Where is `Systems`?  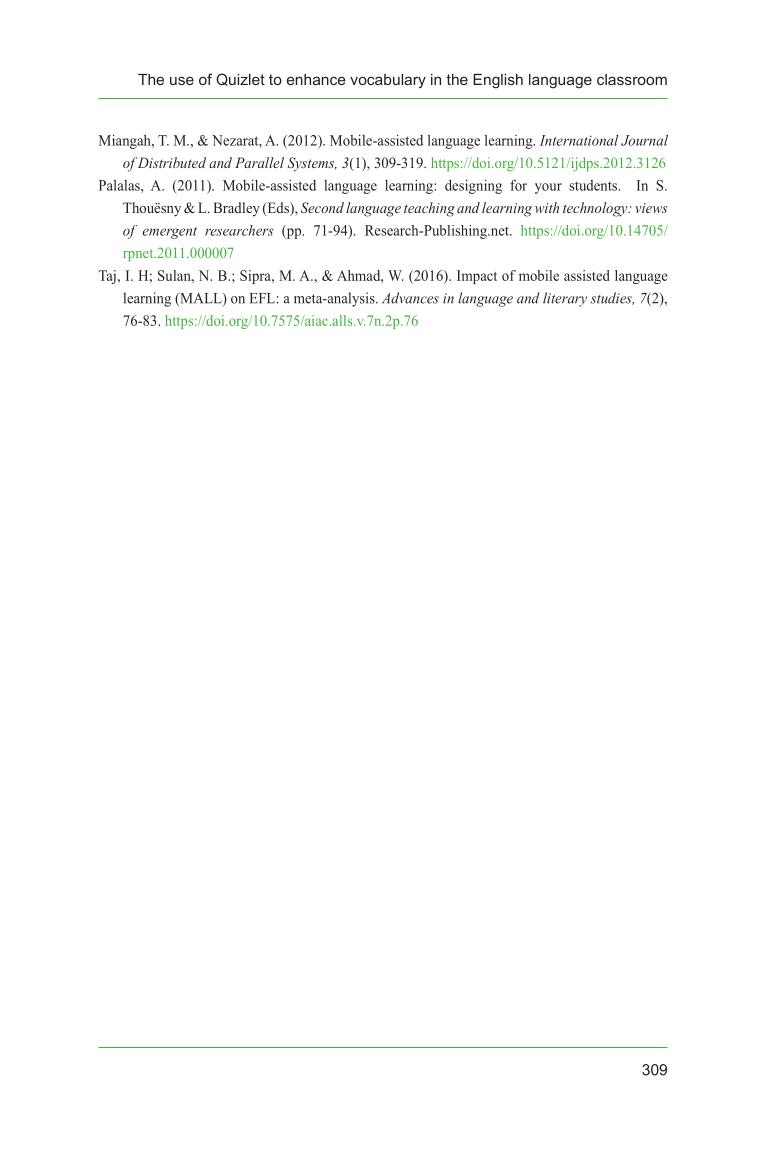
Systems is located at coordinates (312, 164).
